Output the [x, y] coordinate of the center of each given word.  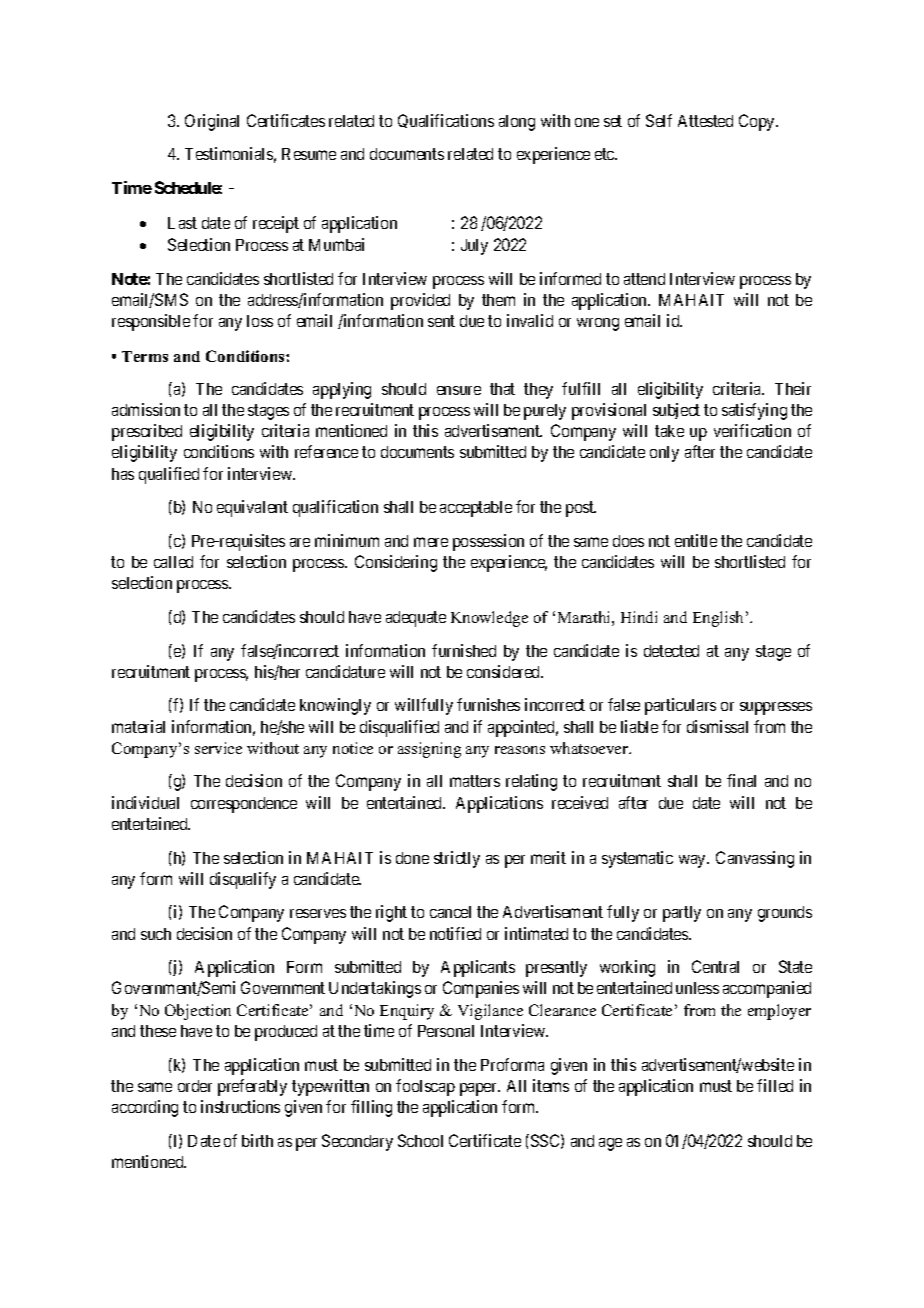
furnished [464, 650]
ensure [459, 390]
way [694, 861]
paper [480, 1089]
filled [775, 1085]
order [195, 1086]
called [173, 562]
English [720, 619]
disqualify [243, 880]
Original [212, 122]
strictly [457, 859]
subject [676, 411]
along [517, 123]
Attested [705, 121]
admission [146, 409]
